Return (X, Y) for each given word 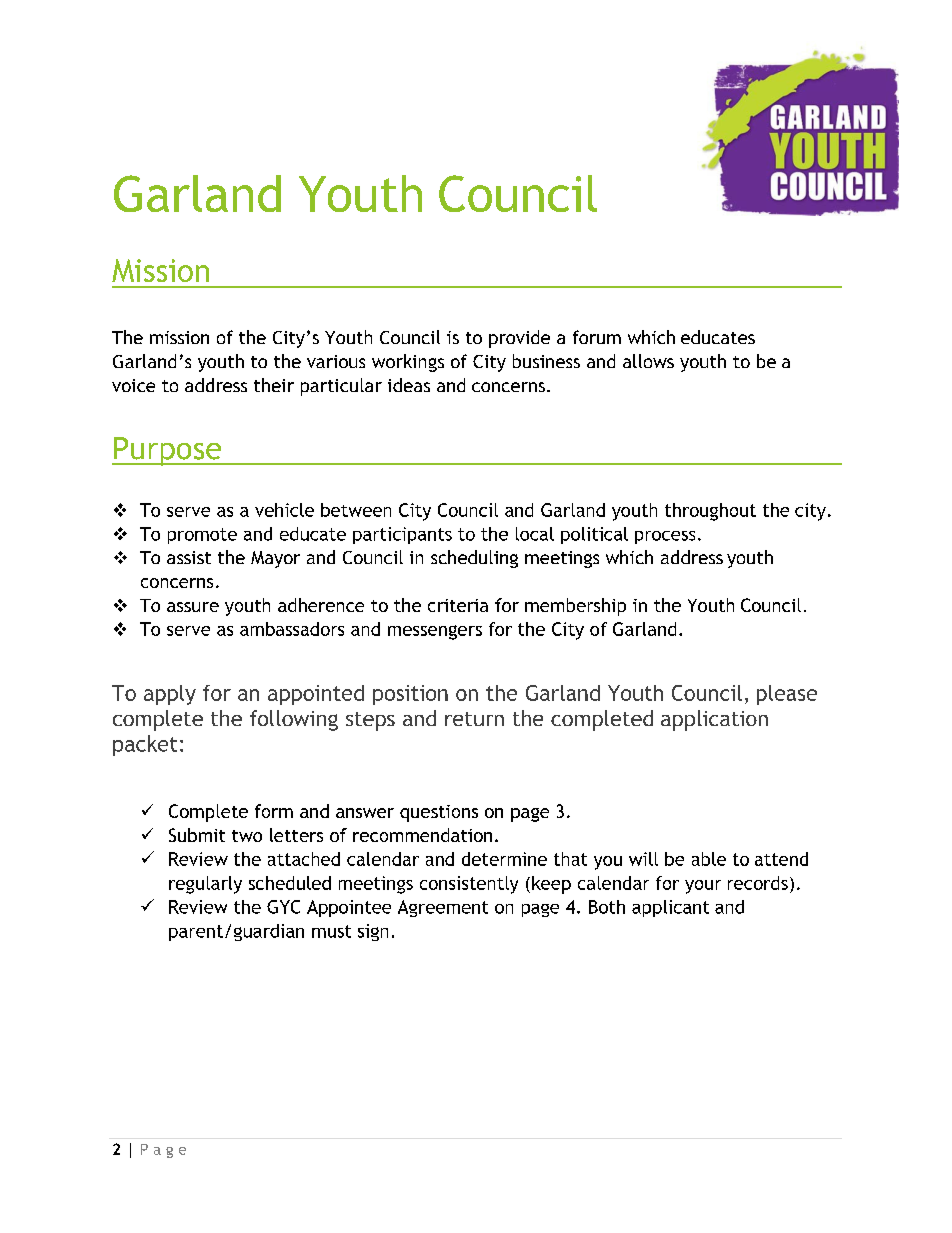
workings (408, 363)
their (274, 385)
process (665, 537)
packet (145, 745)
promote (202, 536)
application (714, 720)
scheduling (474, 559)
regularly (205, 885)
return (474, 719)
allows (648, 361)
